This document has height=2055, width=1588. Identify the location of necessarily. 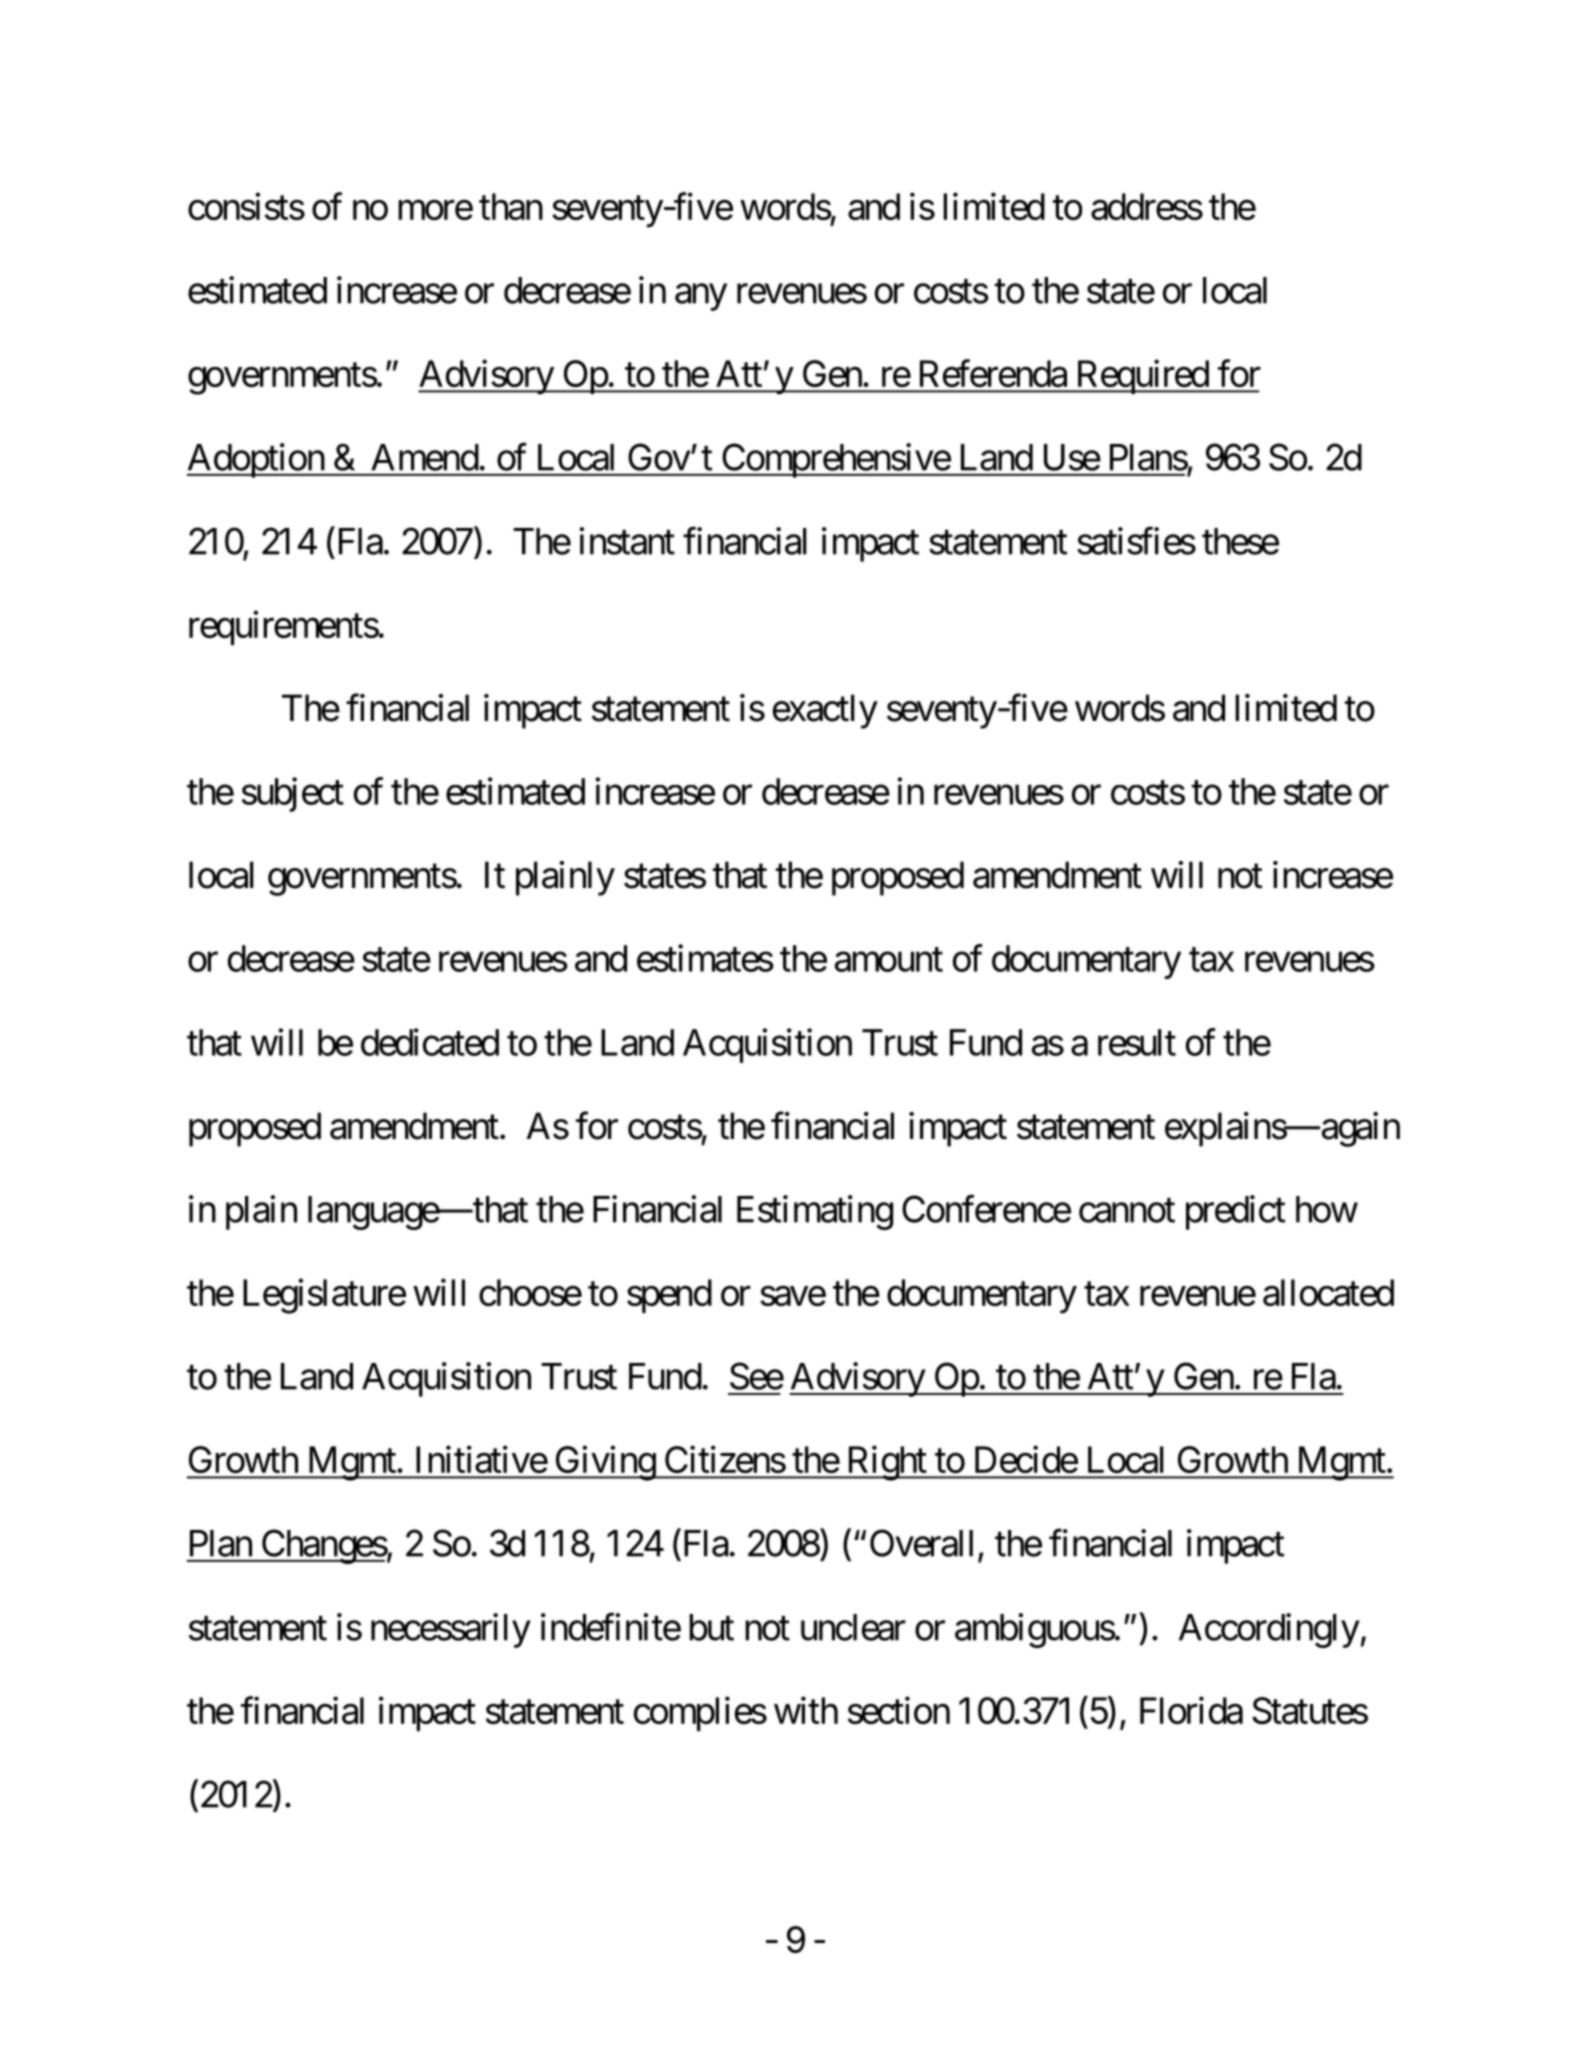
(451, 1630).
